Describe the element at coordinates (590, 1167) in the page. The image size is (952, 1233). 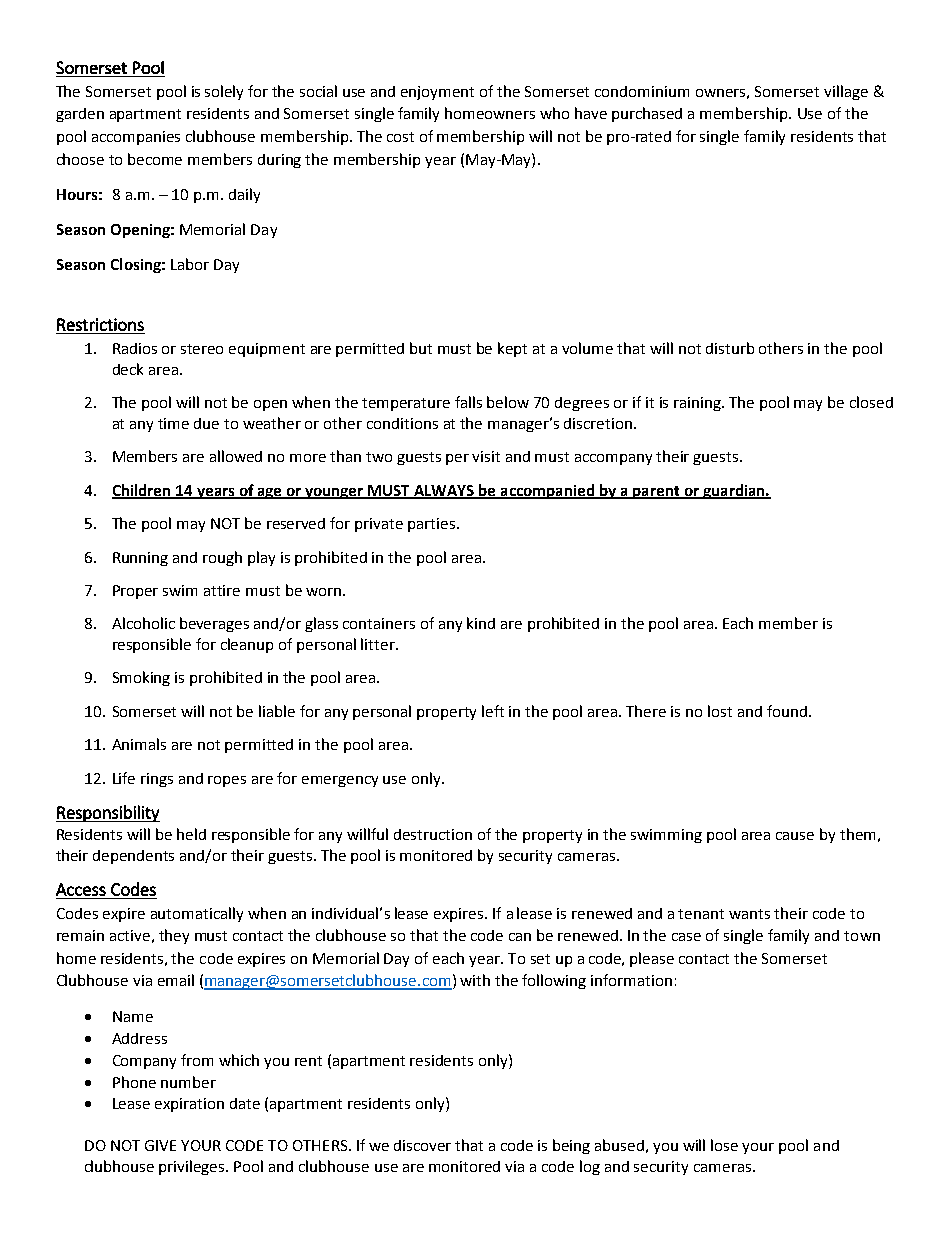
I see `log` at that location.
